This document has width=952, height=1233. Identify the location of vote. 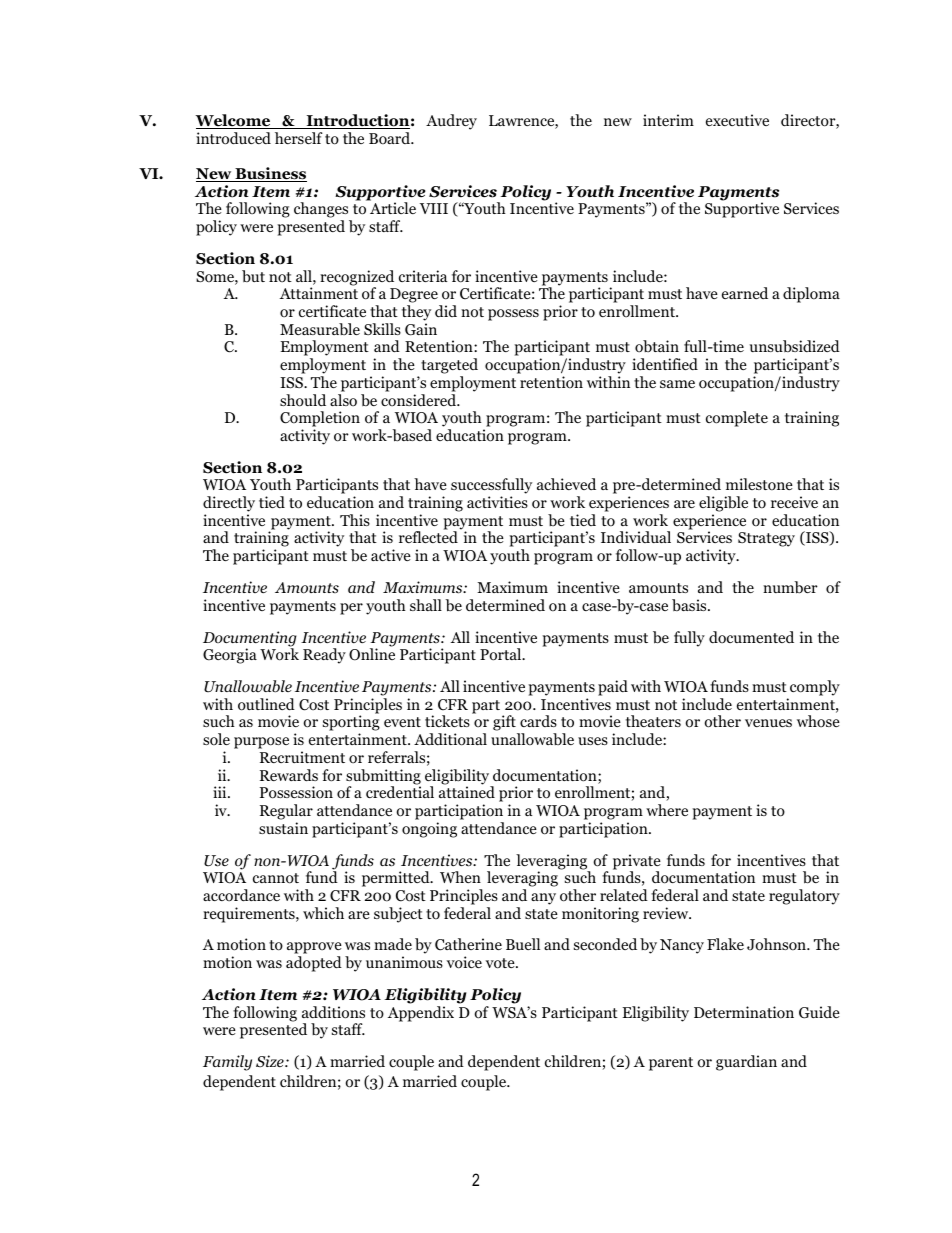
(501, 963).
